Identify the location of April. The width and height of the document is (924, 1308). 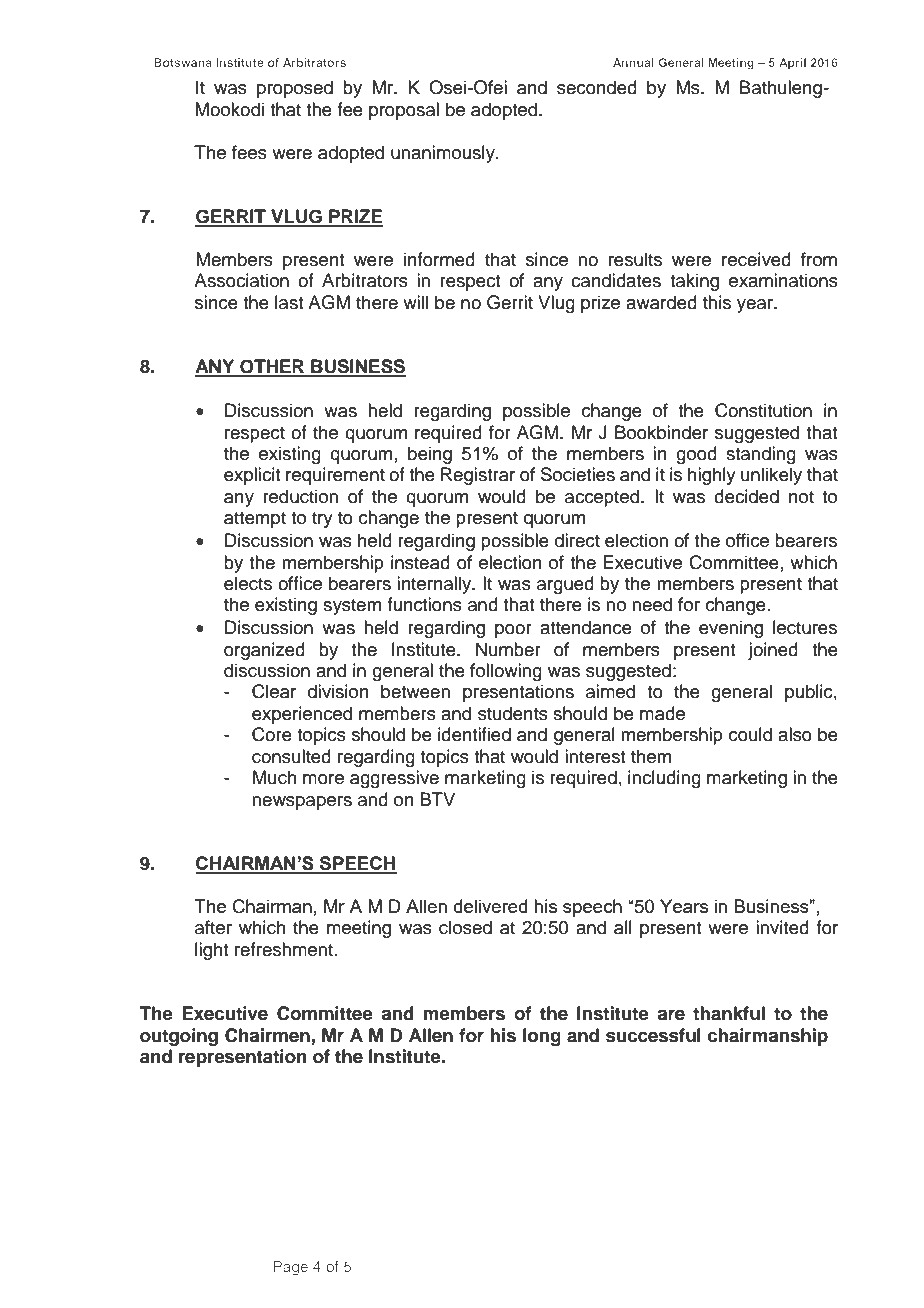
(792, 64).
